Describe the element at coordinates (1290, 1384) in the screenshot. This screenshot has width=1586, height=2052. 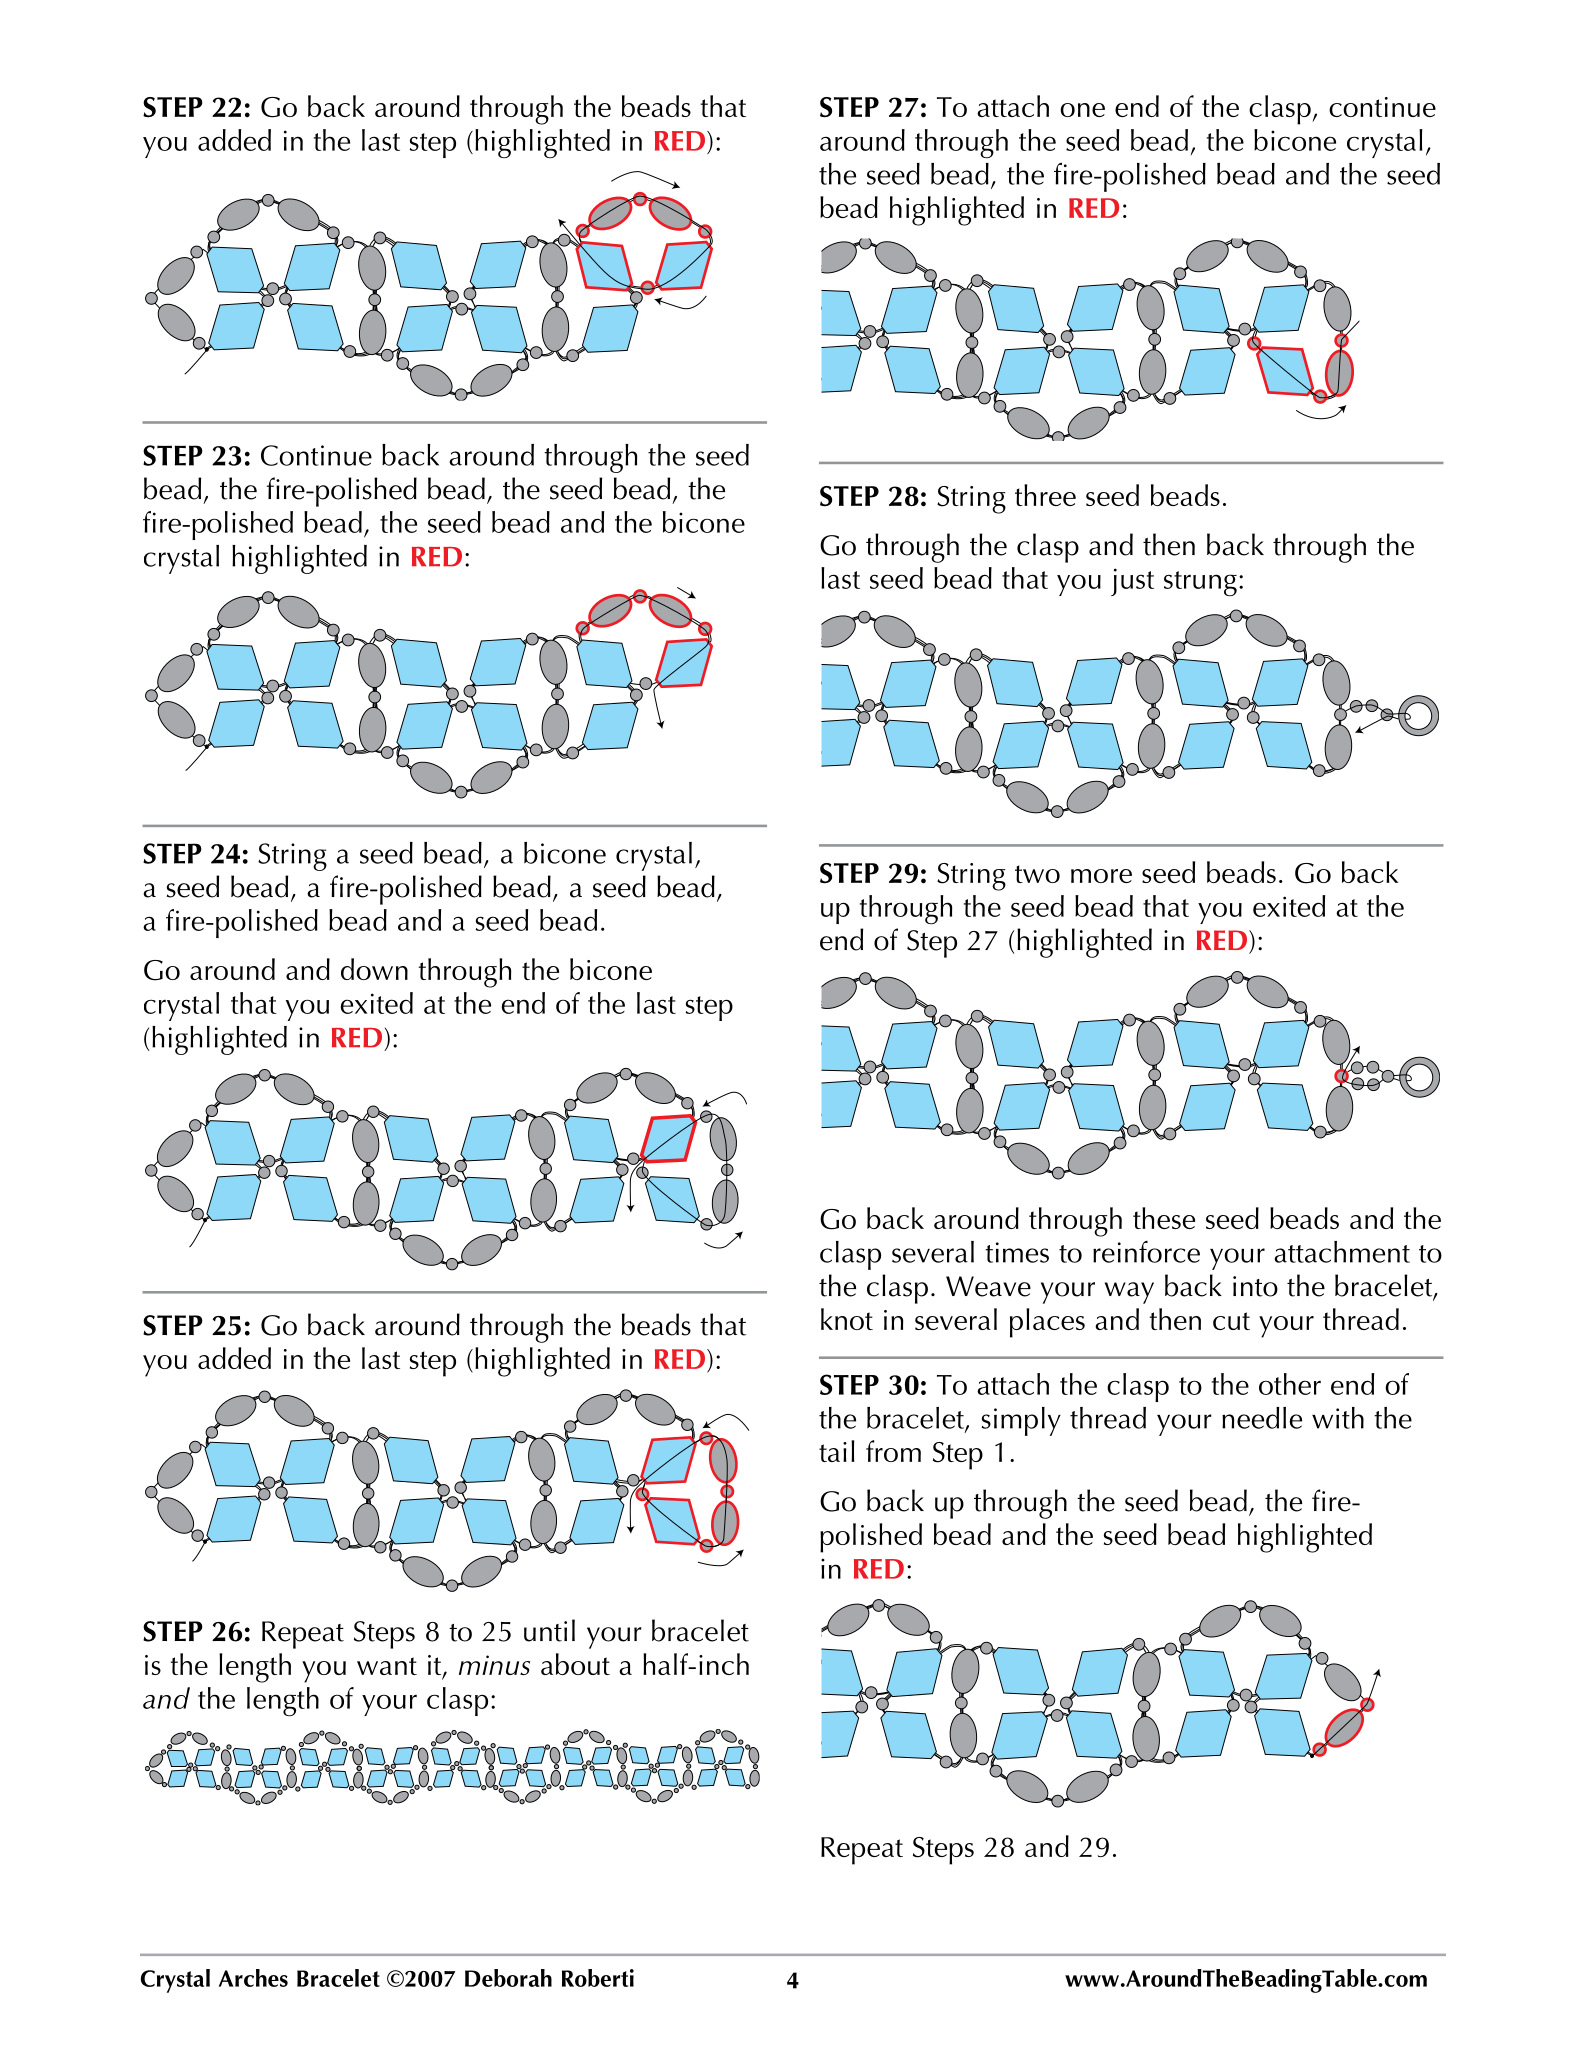
I see `other` at that location.
